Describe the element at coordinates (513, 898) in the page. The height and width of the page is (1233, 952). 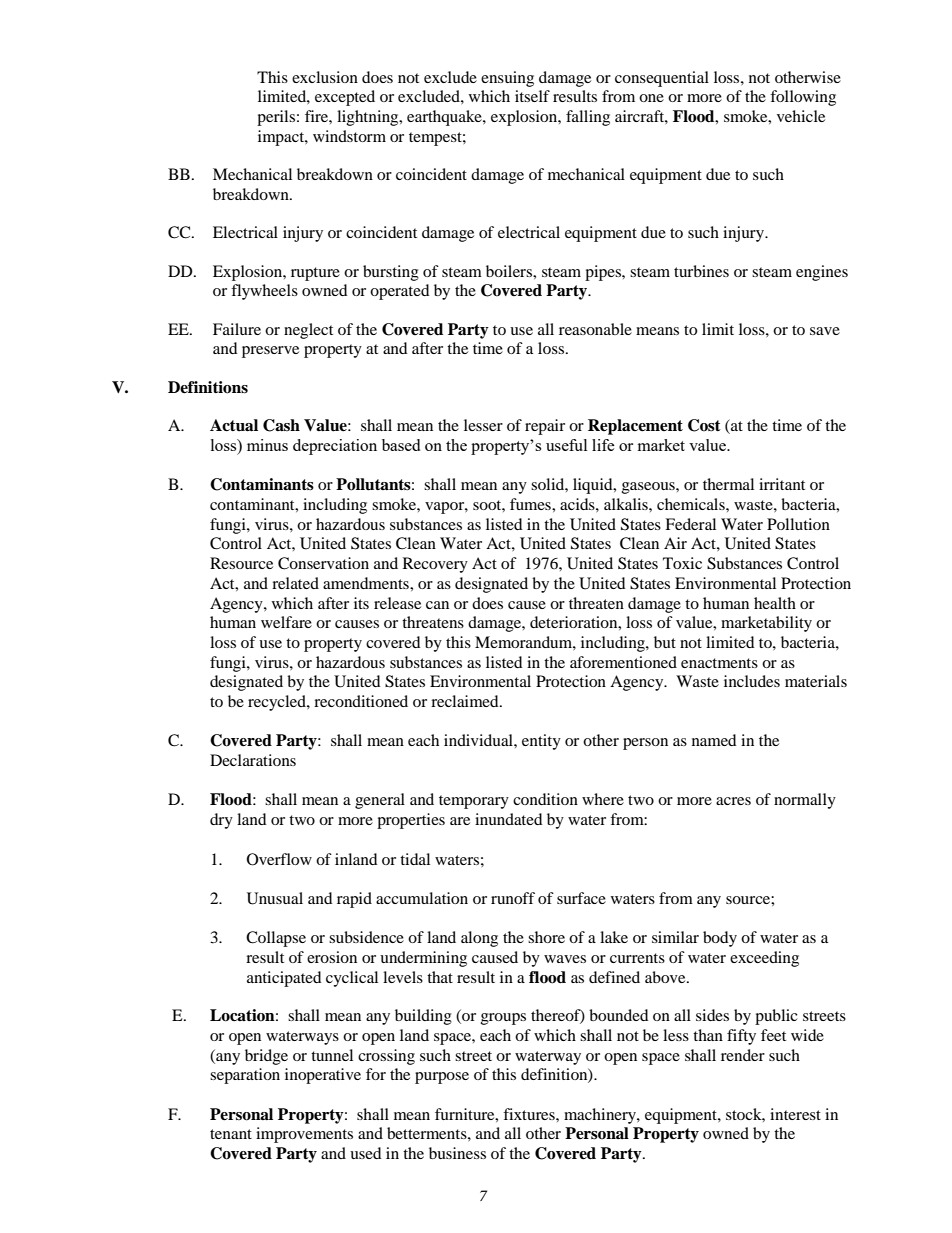
I see `runoff` at that location.
